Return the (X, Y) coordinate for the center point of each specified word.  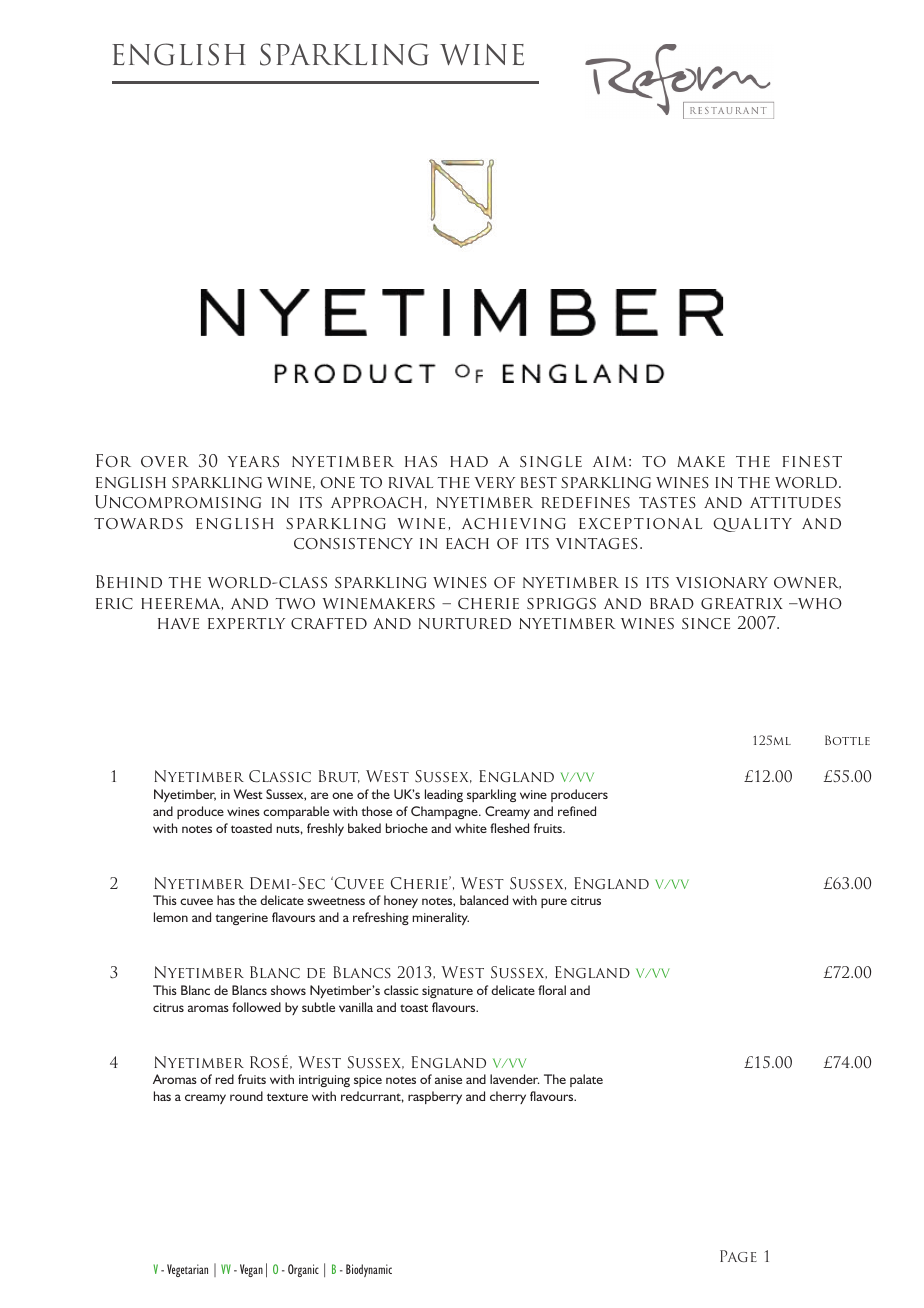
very (495, 482)
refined (577, 811)
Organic (303, 1270)
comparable (296, 812)
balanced (484, 900)
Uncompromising (178, 502)
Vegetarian (187, 1270)
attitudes (795, 502)
